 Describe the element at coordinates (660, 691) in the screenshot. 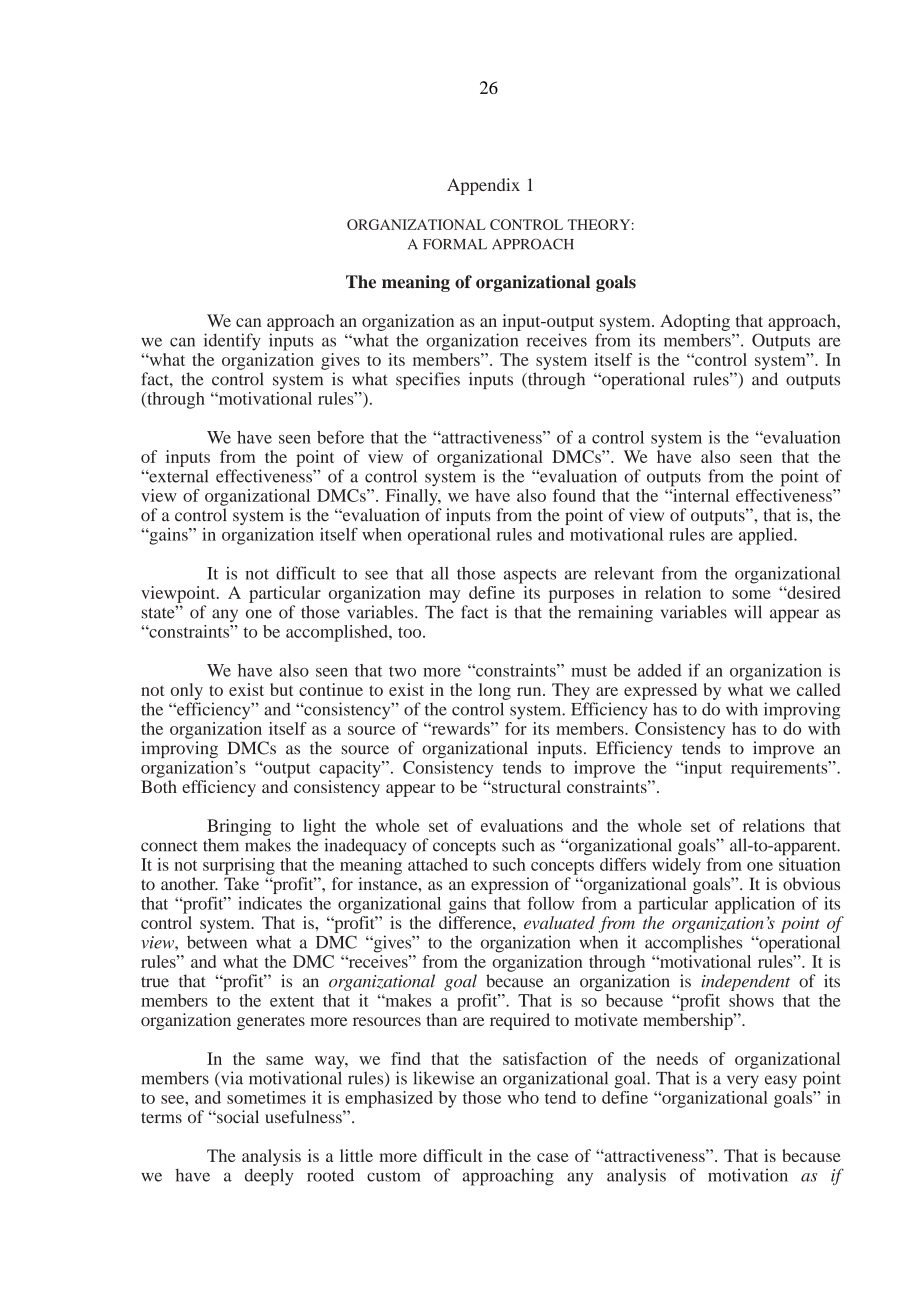

I see `expressed` at that location.
